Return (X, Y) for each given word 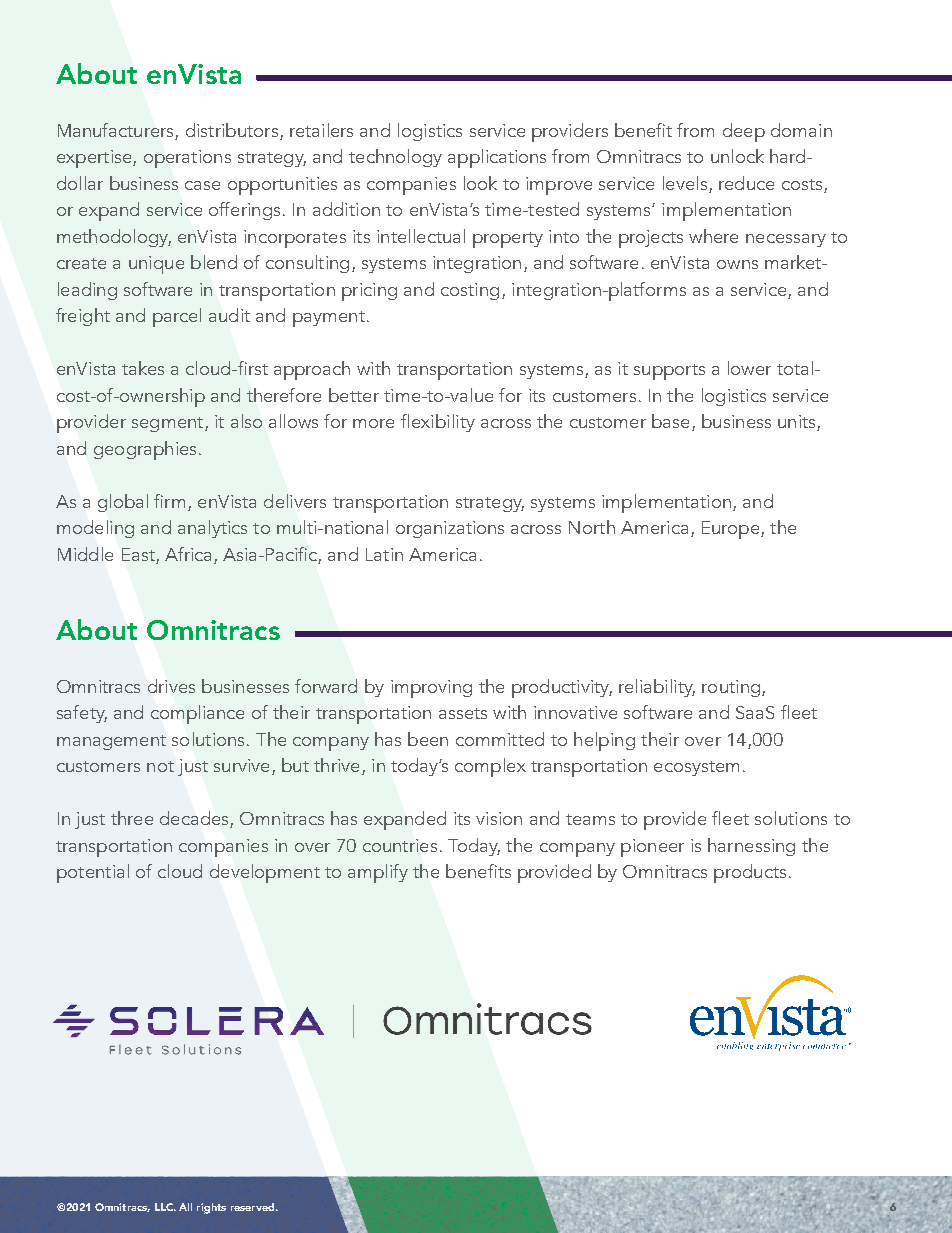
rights (211, 1208)
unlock (737, 156)
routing (731, 688)
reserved (254, 1207)
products (750, 873)
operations (187, 159)
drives (171, 686)
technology (395, 158)
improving (431, 689)
